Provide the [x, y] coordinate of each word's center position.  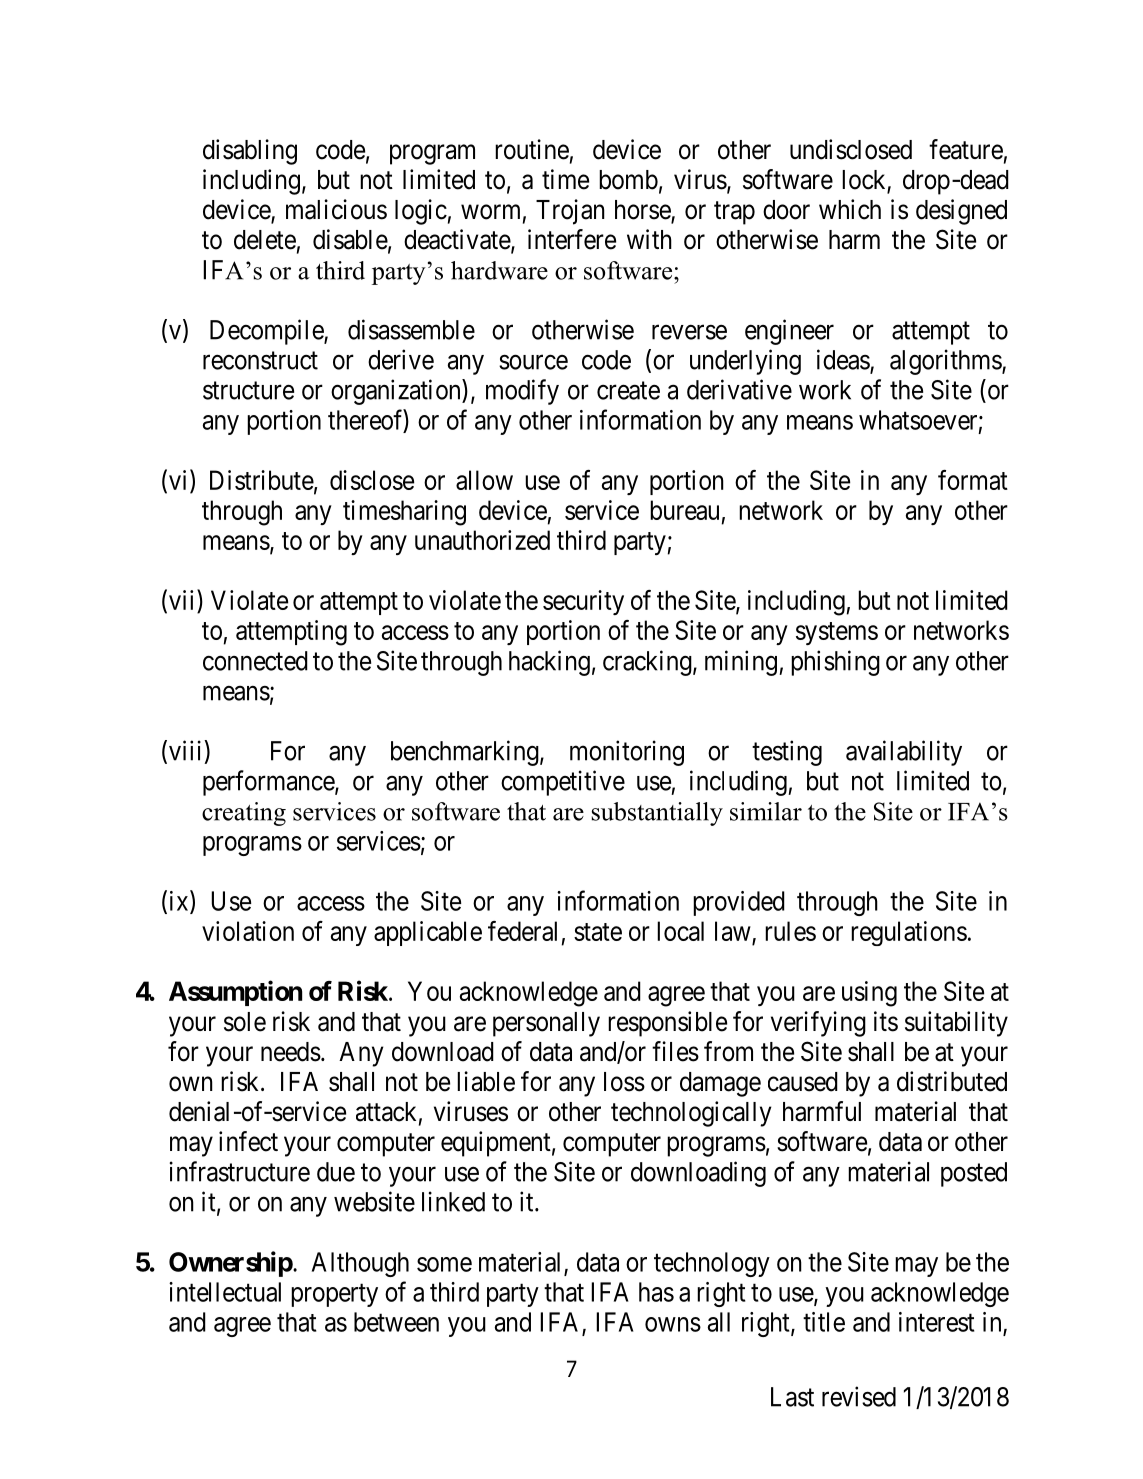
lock [865, 181]
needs [291, 1052]
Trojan [570, 212]
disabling [250, 152]
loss [624, 1082]
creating [244, 814]
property [334, 1295]
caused [803, 1082]
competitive [563, 783]
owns [673, 1324]
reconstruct [260, 361]
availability [904, 753]
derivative [739, 389]
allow [484, 480]
